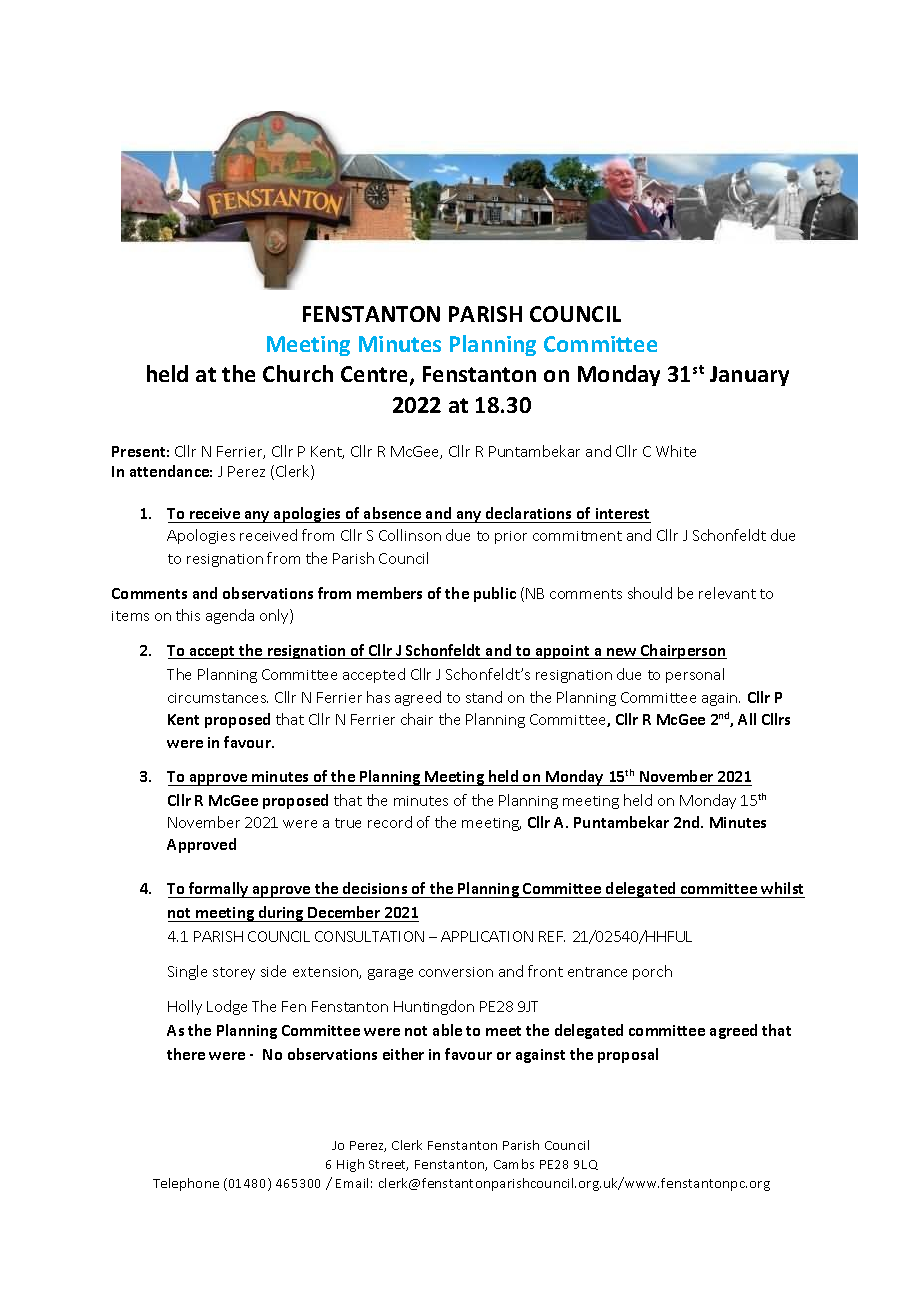 This page has width=924, height=1308. What do you see at coordinates (388, 1165) in the page?
I see `Street` at bounding box center [388, 1165].
